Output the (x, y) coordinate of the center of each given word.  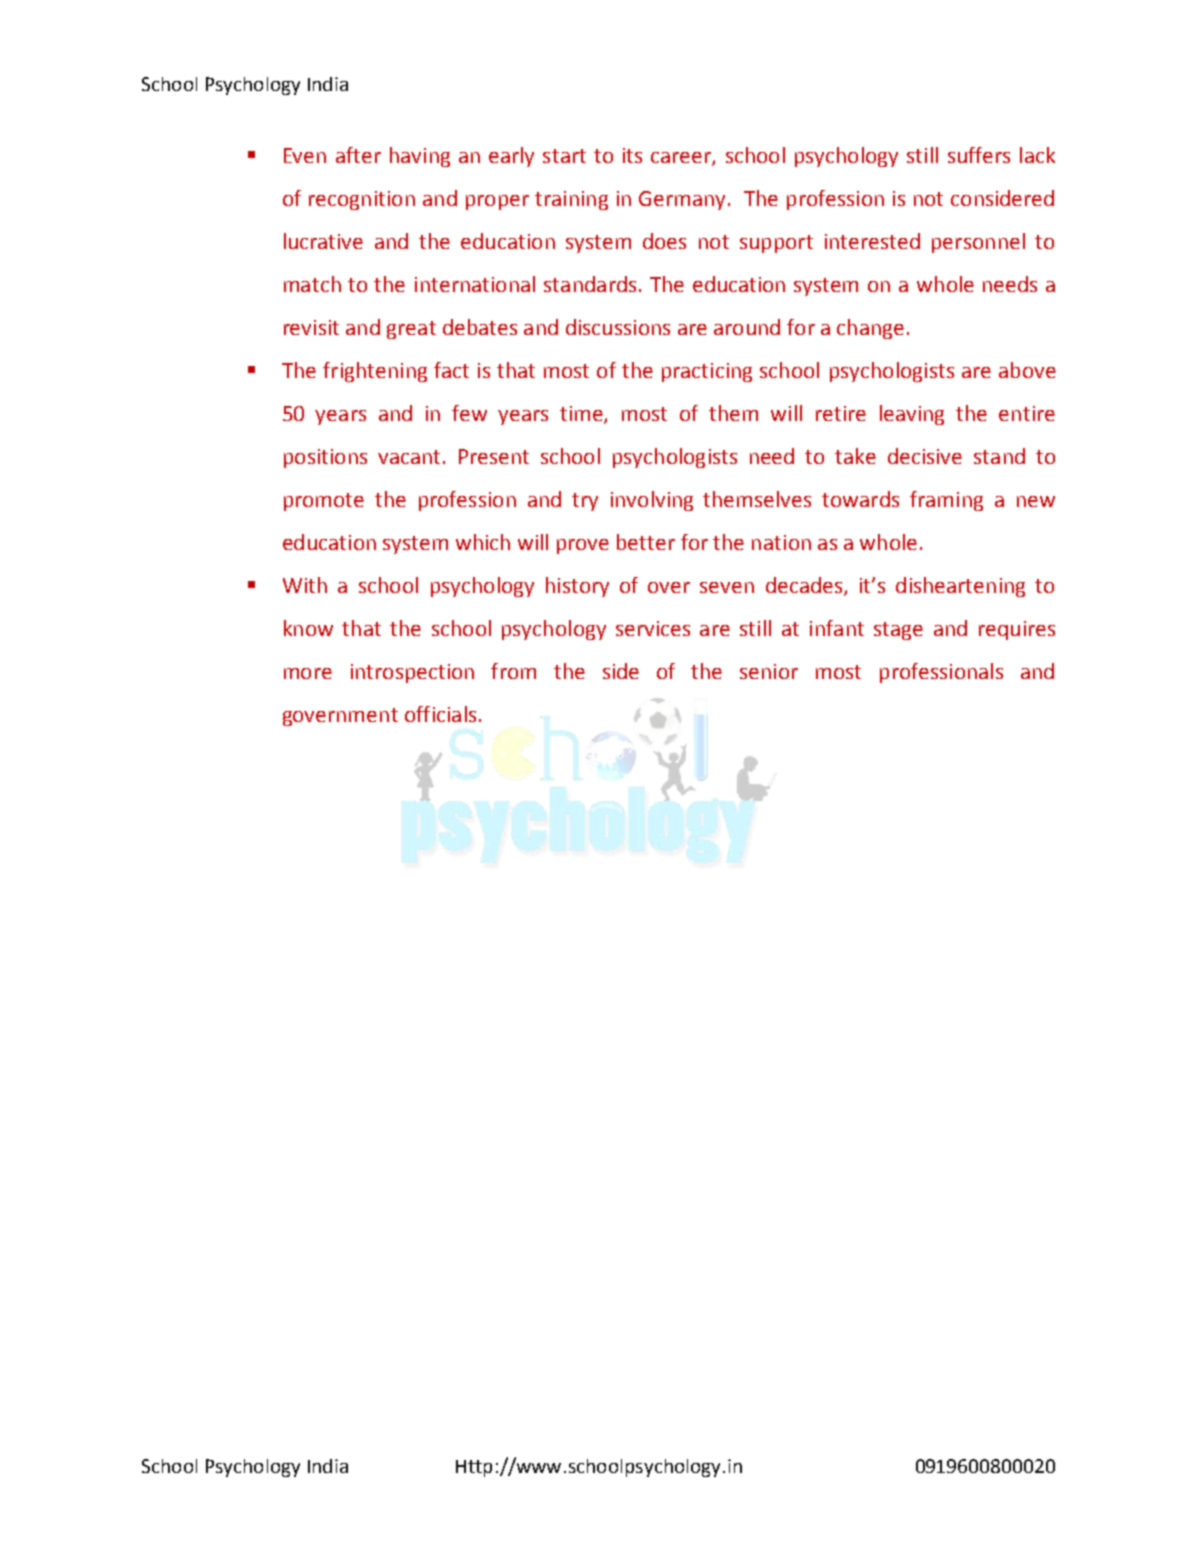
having (420, 157)
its (632, 155)
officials (440, 714)
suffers (979, 155)
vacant (409, 457)
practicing (707, 372)
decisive (925, 456)
